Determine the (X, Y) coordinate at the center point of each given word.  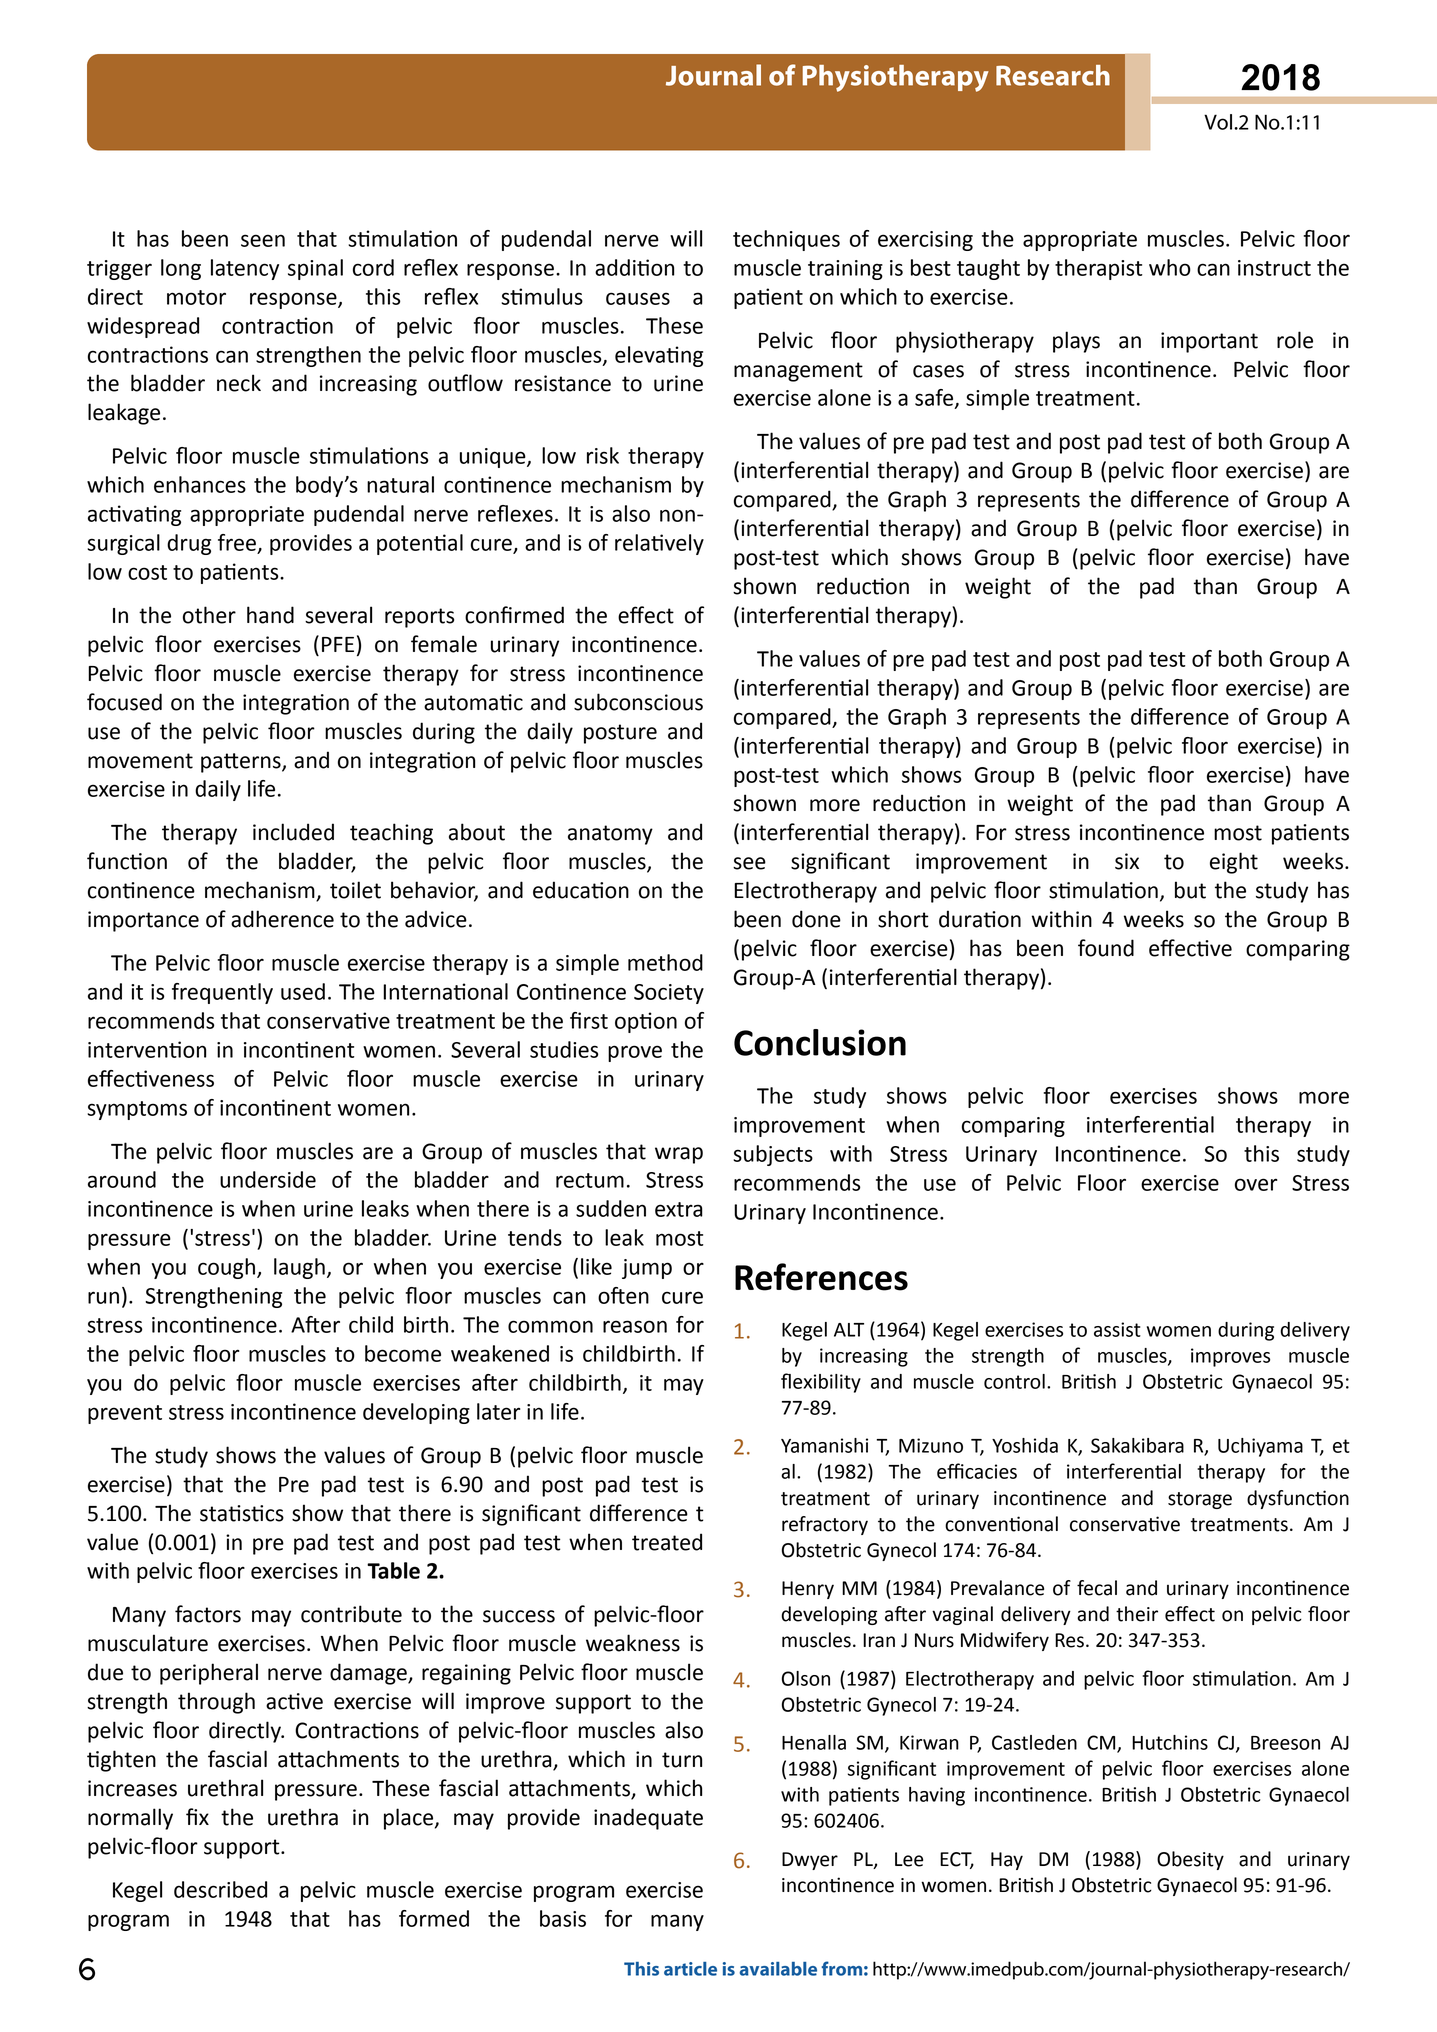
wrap (679, 1155)
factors (208, 1614)
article (690, 1969)
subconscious (638, 702)
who (1170, 267)
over (1256, 1184)
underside (268, 1179)
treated (667, 1542)
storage (1200, 1500)
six (1127, 861)
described (220, 1889)
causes (638, 298)
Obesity (1190, 1860)
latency (245, 269)
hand (270, 615)
